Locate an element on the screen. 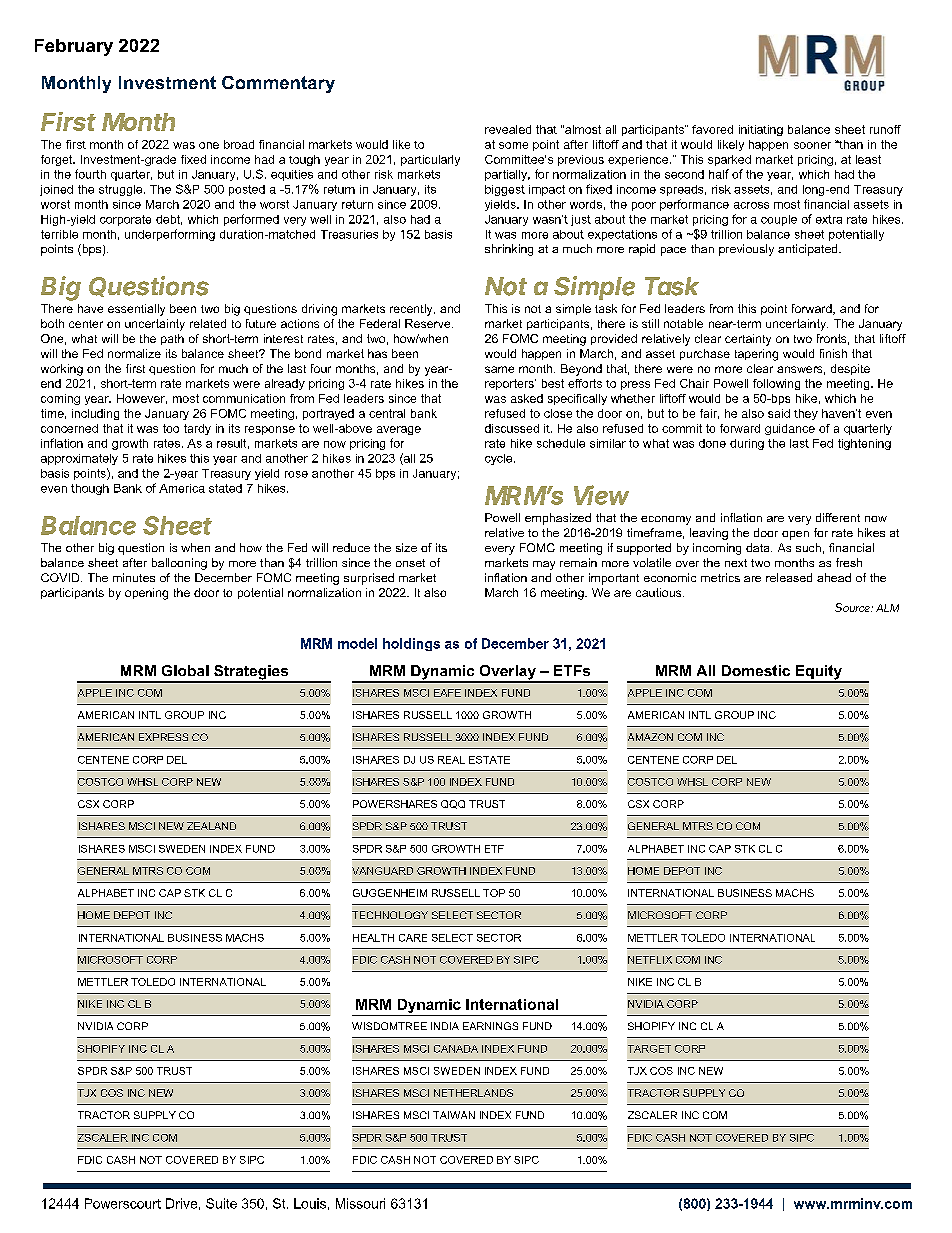 The image size is (952, 1233). revealed is located at coordinates (508, 129).
